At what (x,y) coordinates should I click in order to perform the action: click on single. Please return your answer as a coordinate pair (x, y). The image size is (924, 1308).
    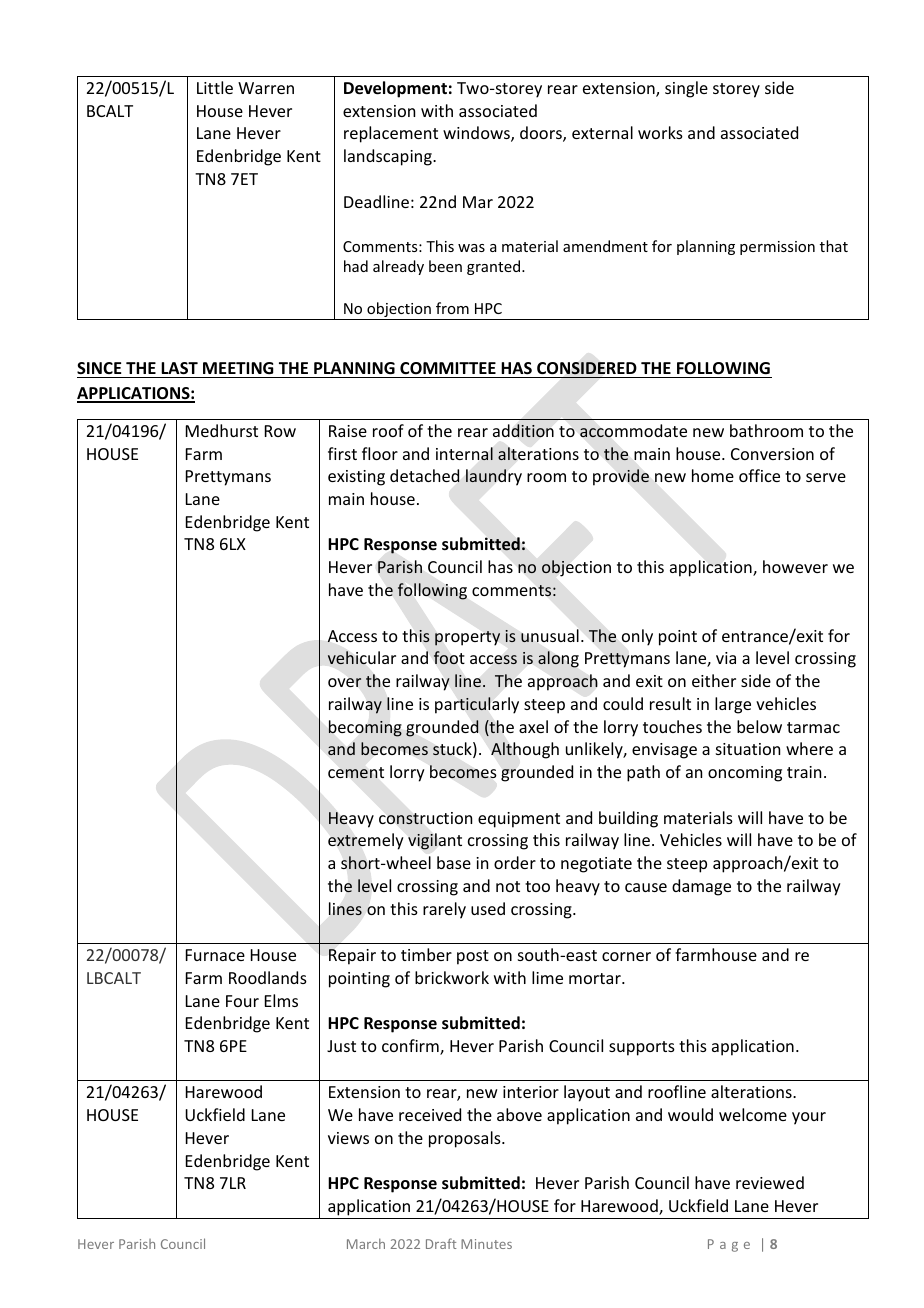
    Looking at the image, I should click on (686, 89).
